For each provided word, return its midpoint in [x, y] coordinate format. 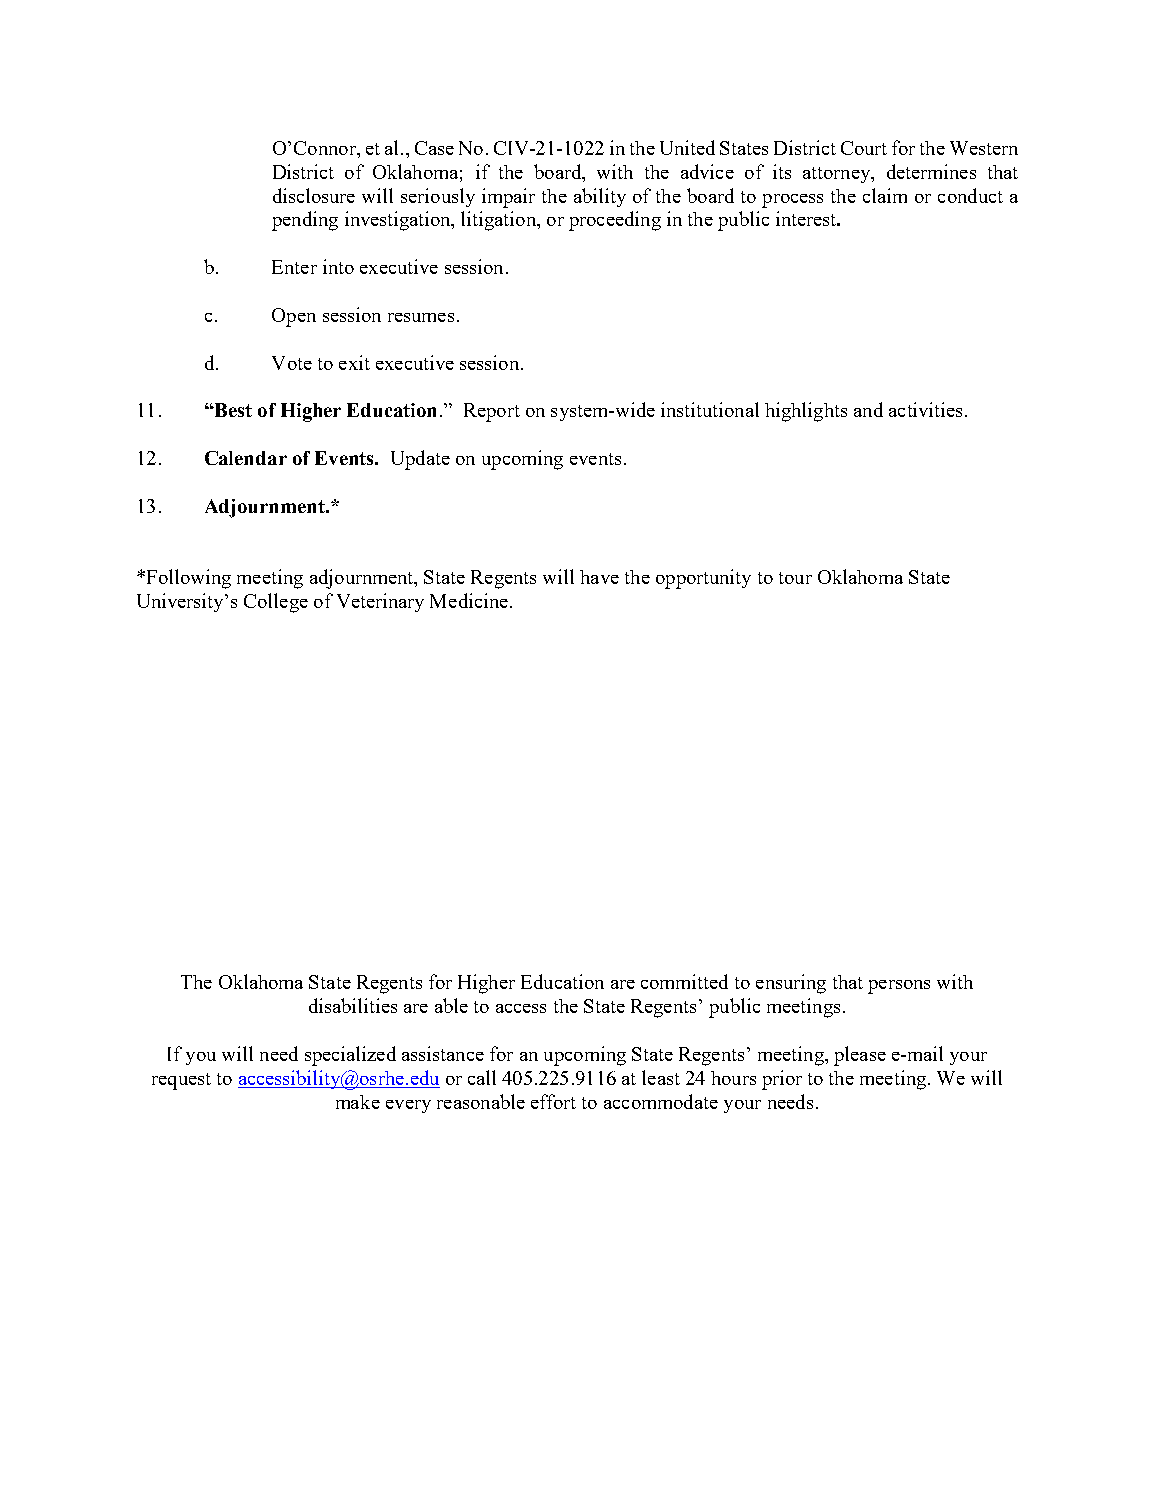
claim [885, 195]
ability [600, 197]
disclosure [314, 195]
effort [553, 1101]
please [860, 1056]
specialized [350, 1056]
